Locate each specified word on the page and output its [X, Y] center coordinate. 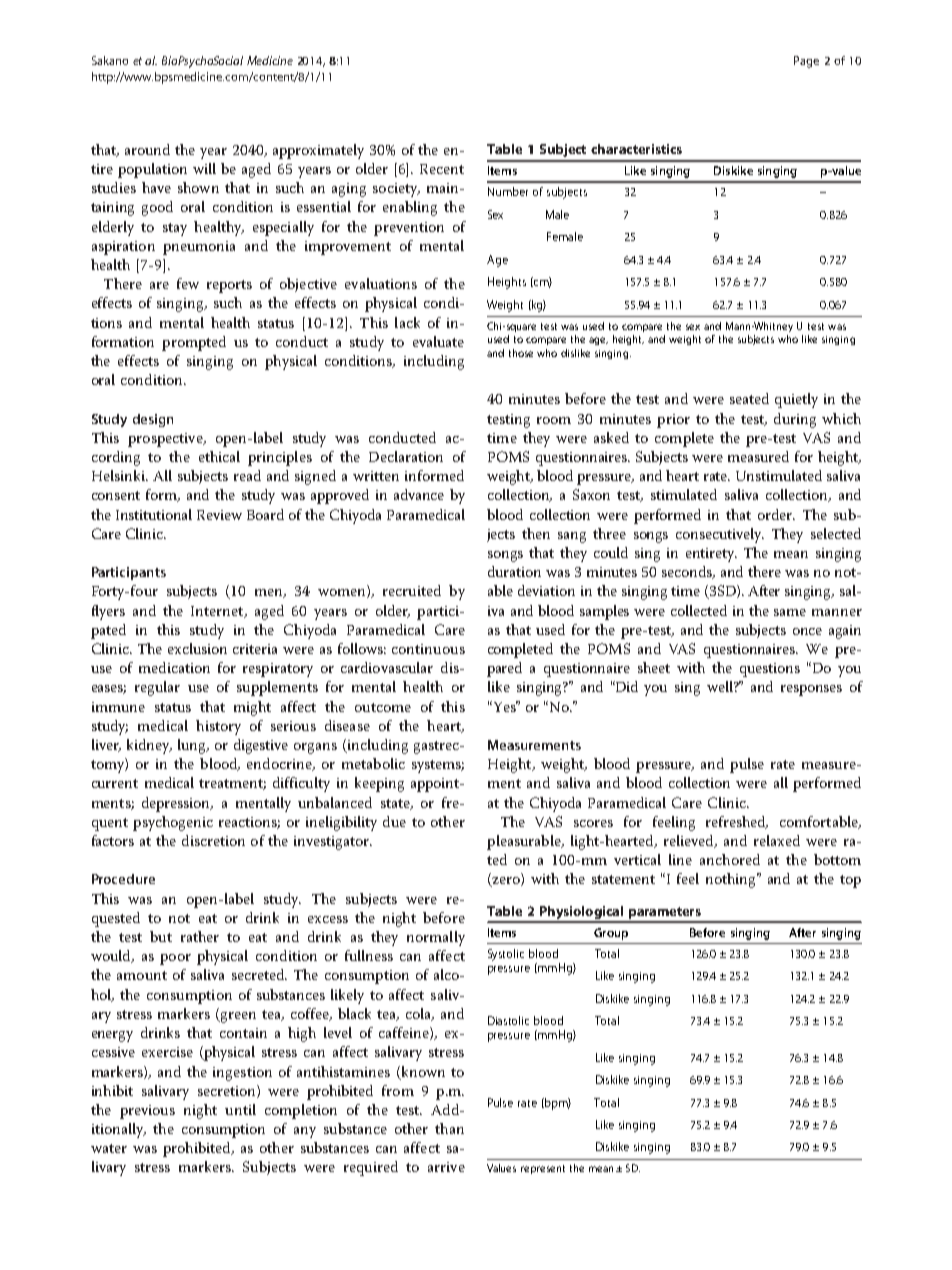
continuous [428, 649]
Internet [218, 612]
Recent [442, 169]
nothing [732, 880]
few [188, 283]
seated [749, 398]
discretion [213, 840]
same [790, 612]
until [240, 1109]
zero [506, 882]
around [147, 149]
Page [806, 62]
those [521, 353]
